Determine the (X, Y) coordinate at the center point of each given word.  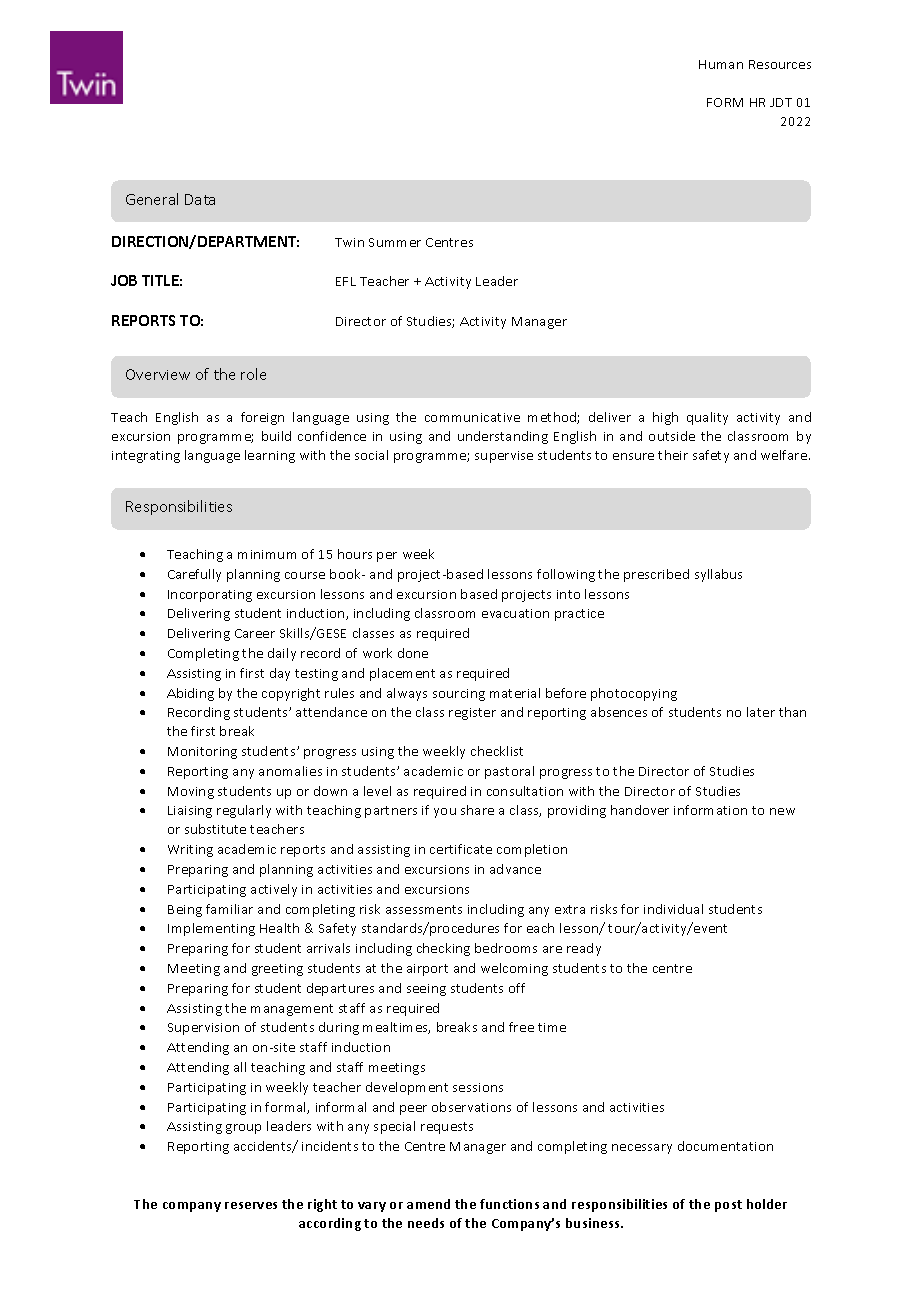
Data (200, 199)
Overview (158, 374)
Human (721, 64)
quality (707, 418)
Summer (395, 242)
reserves (251, 1205)
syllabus (718, 575)
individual (673, 909)
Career (255, 633)
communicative (472, 417)
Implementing (211, 929)
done (413, 653)
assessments (424, 909)
